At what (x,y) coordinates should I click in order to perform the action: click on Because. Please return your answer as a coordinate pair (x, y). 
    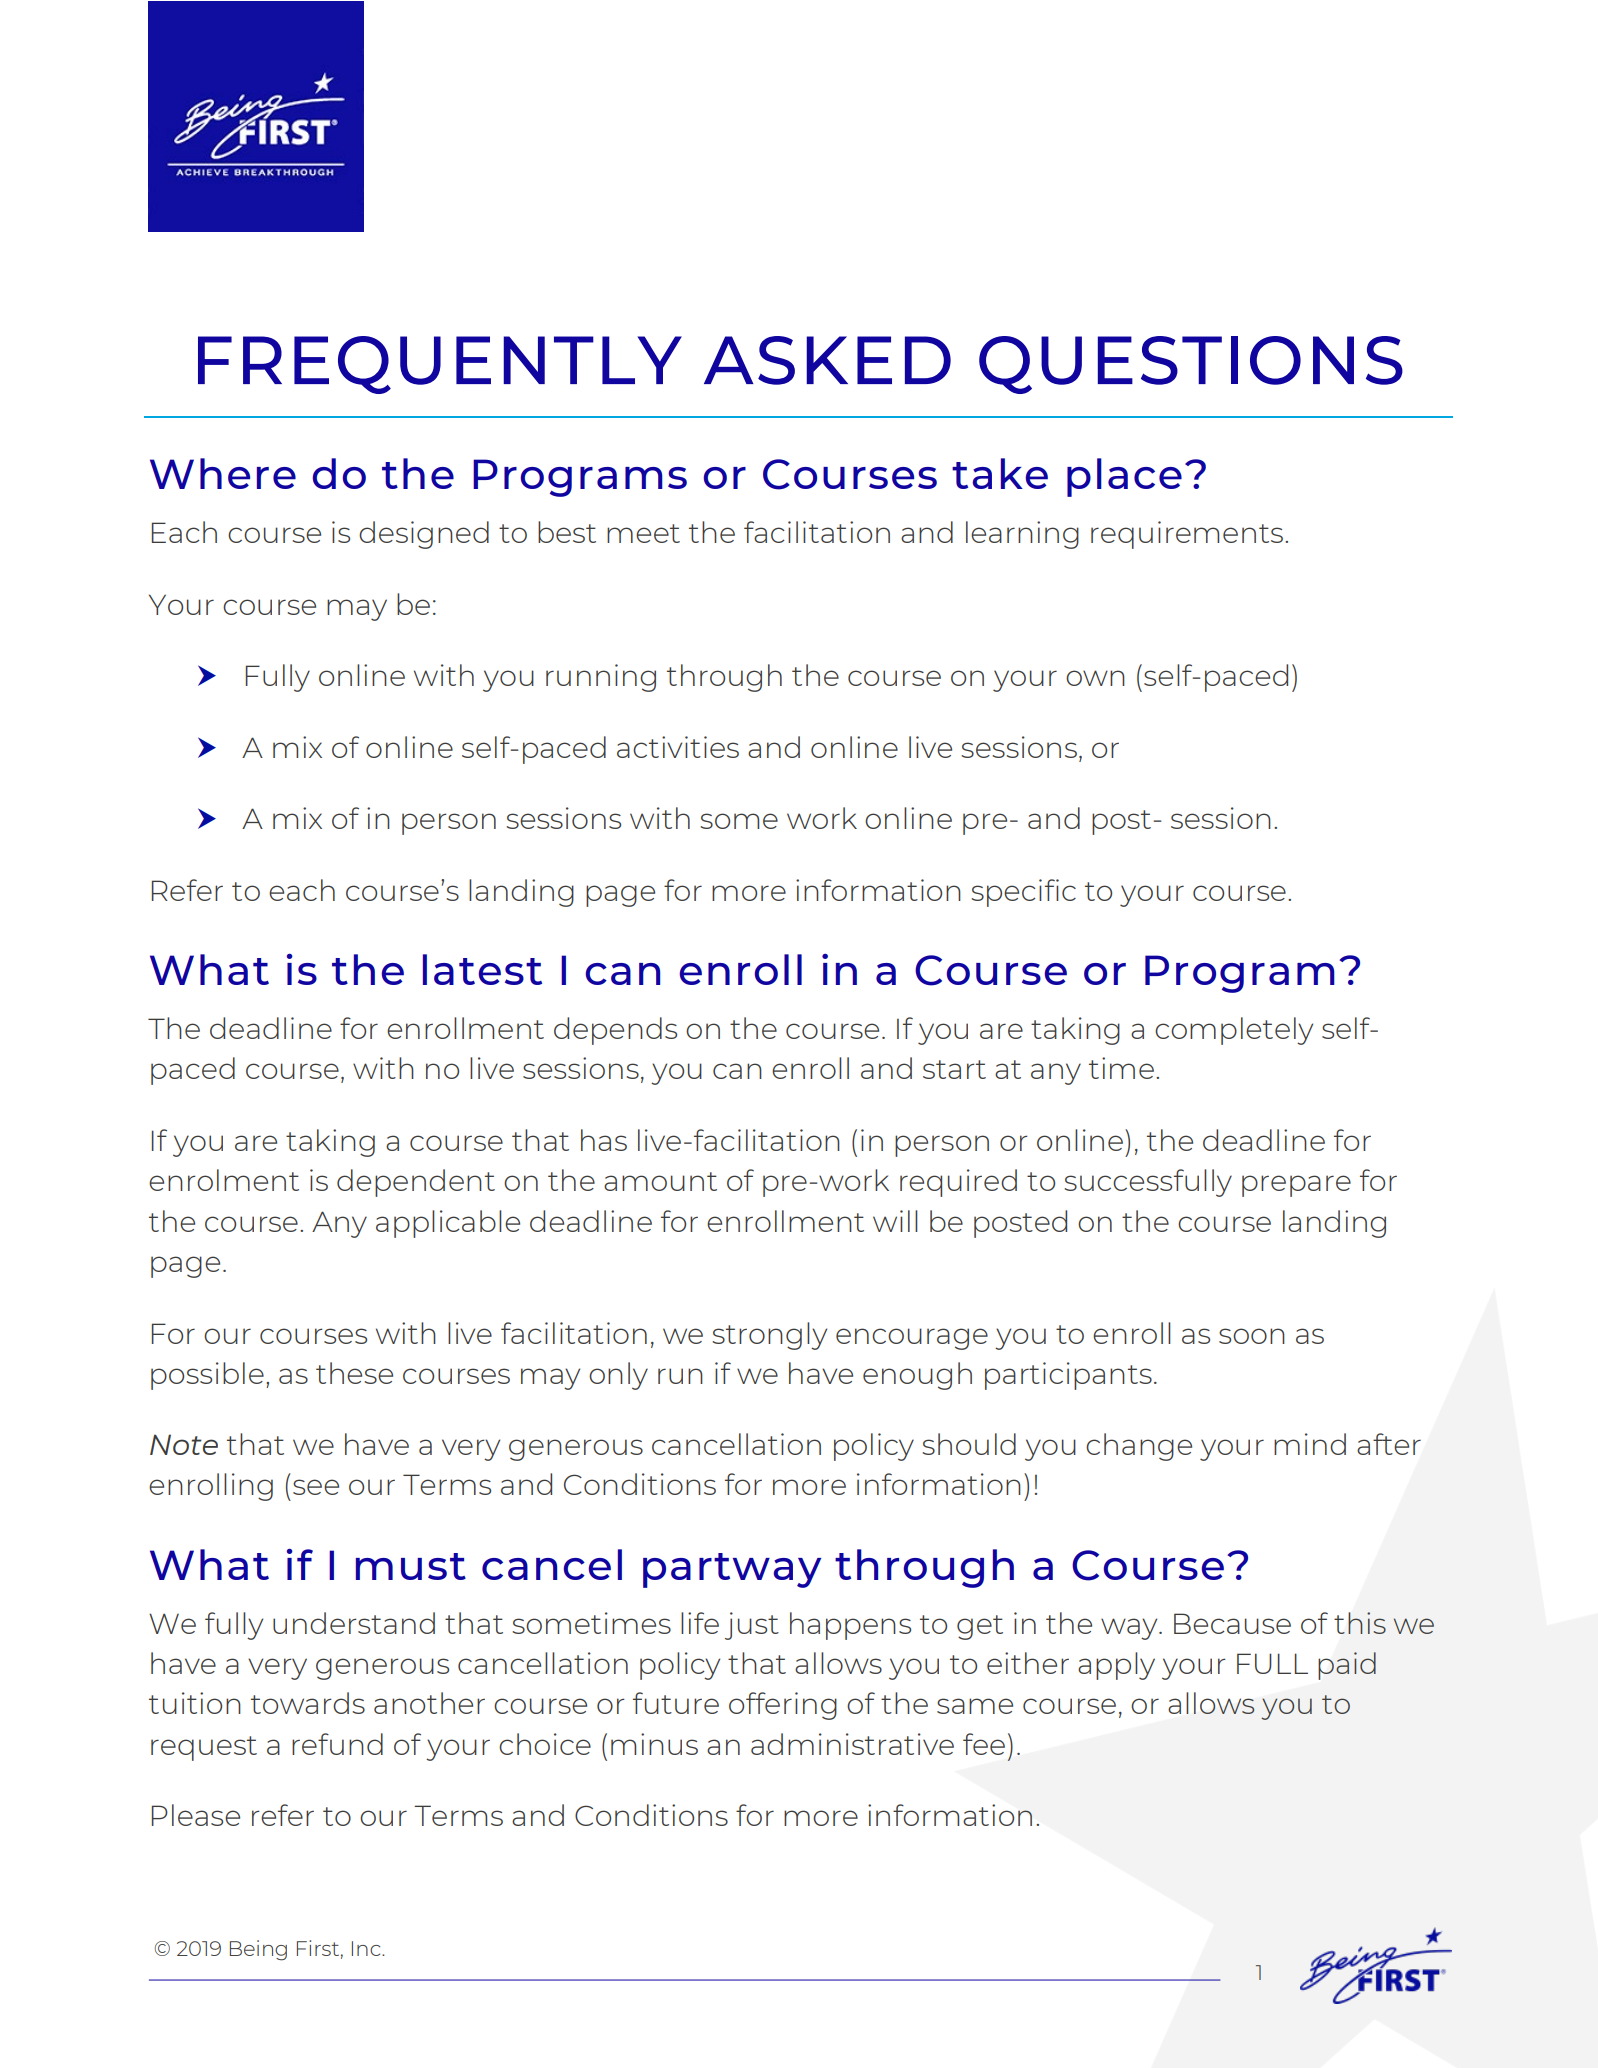
    Looking at the image, I should click on (1232, 1623).
